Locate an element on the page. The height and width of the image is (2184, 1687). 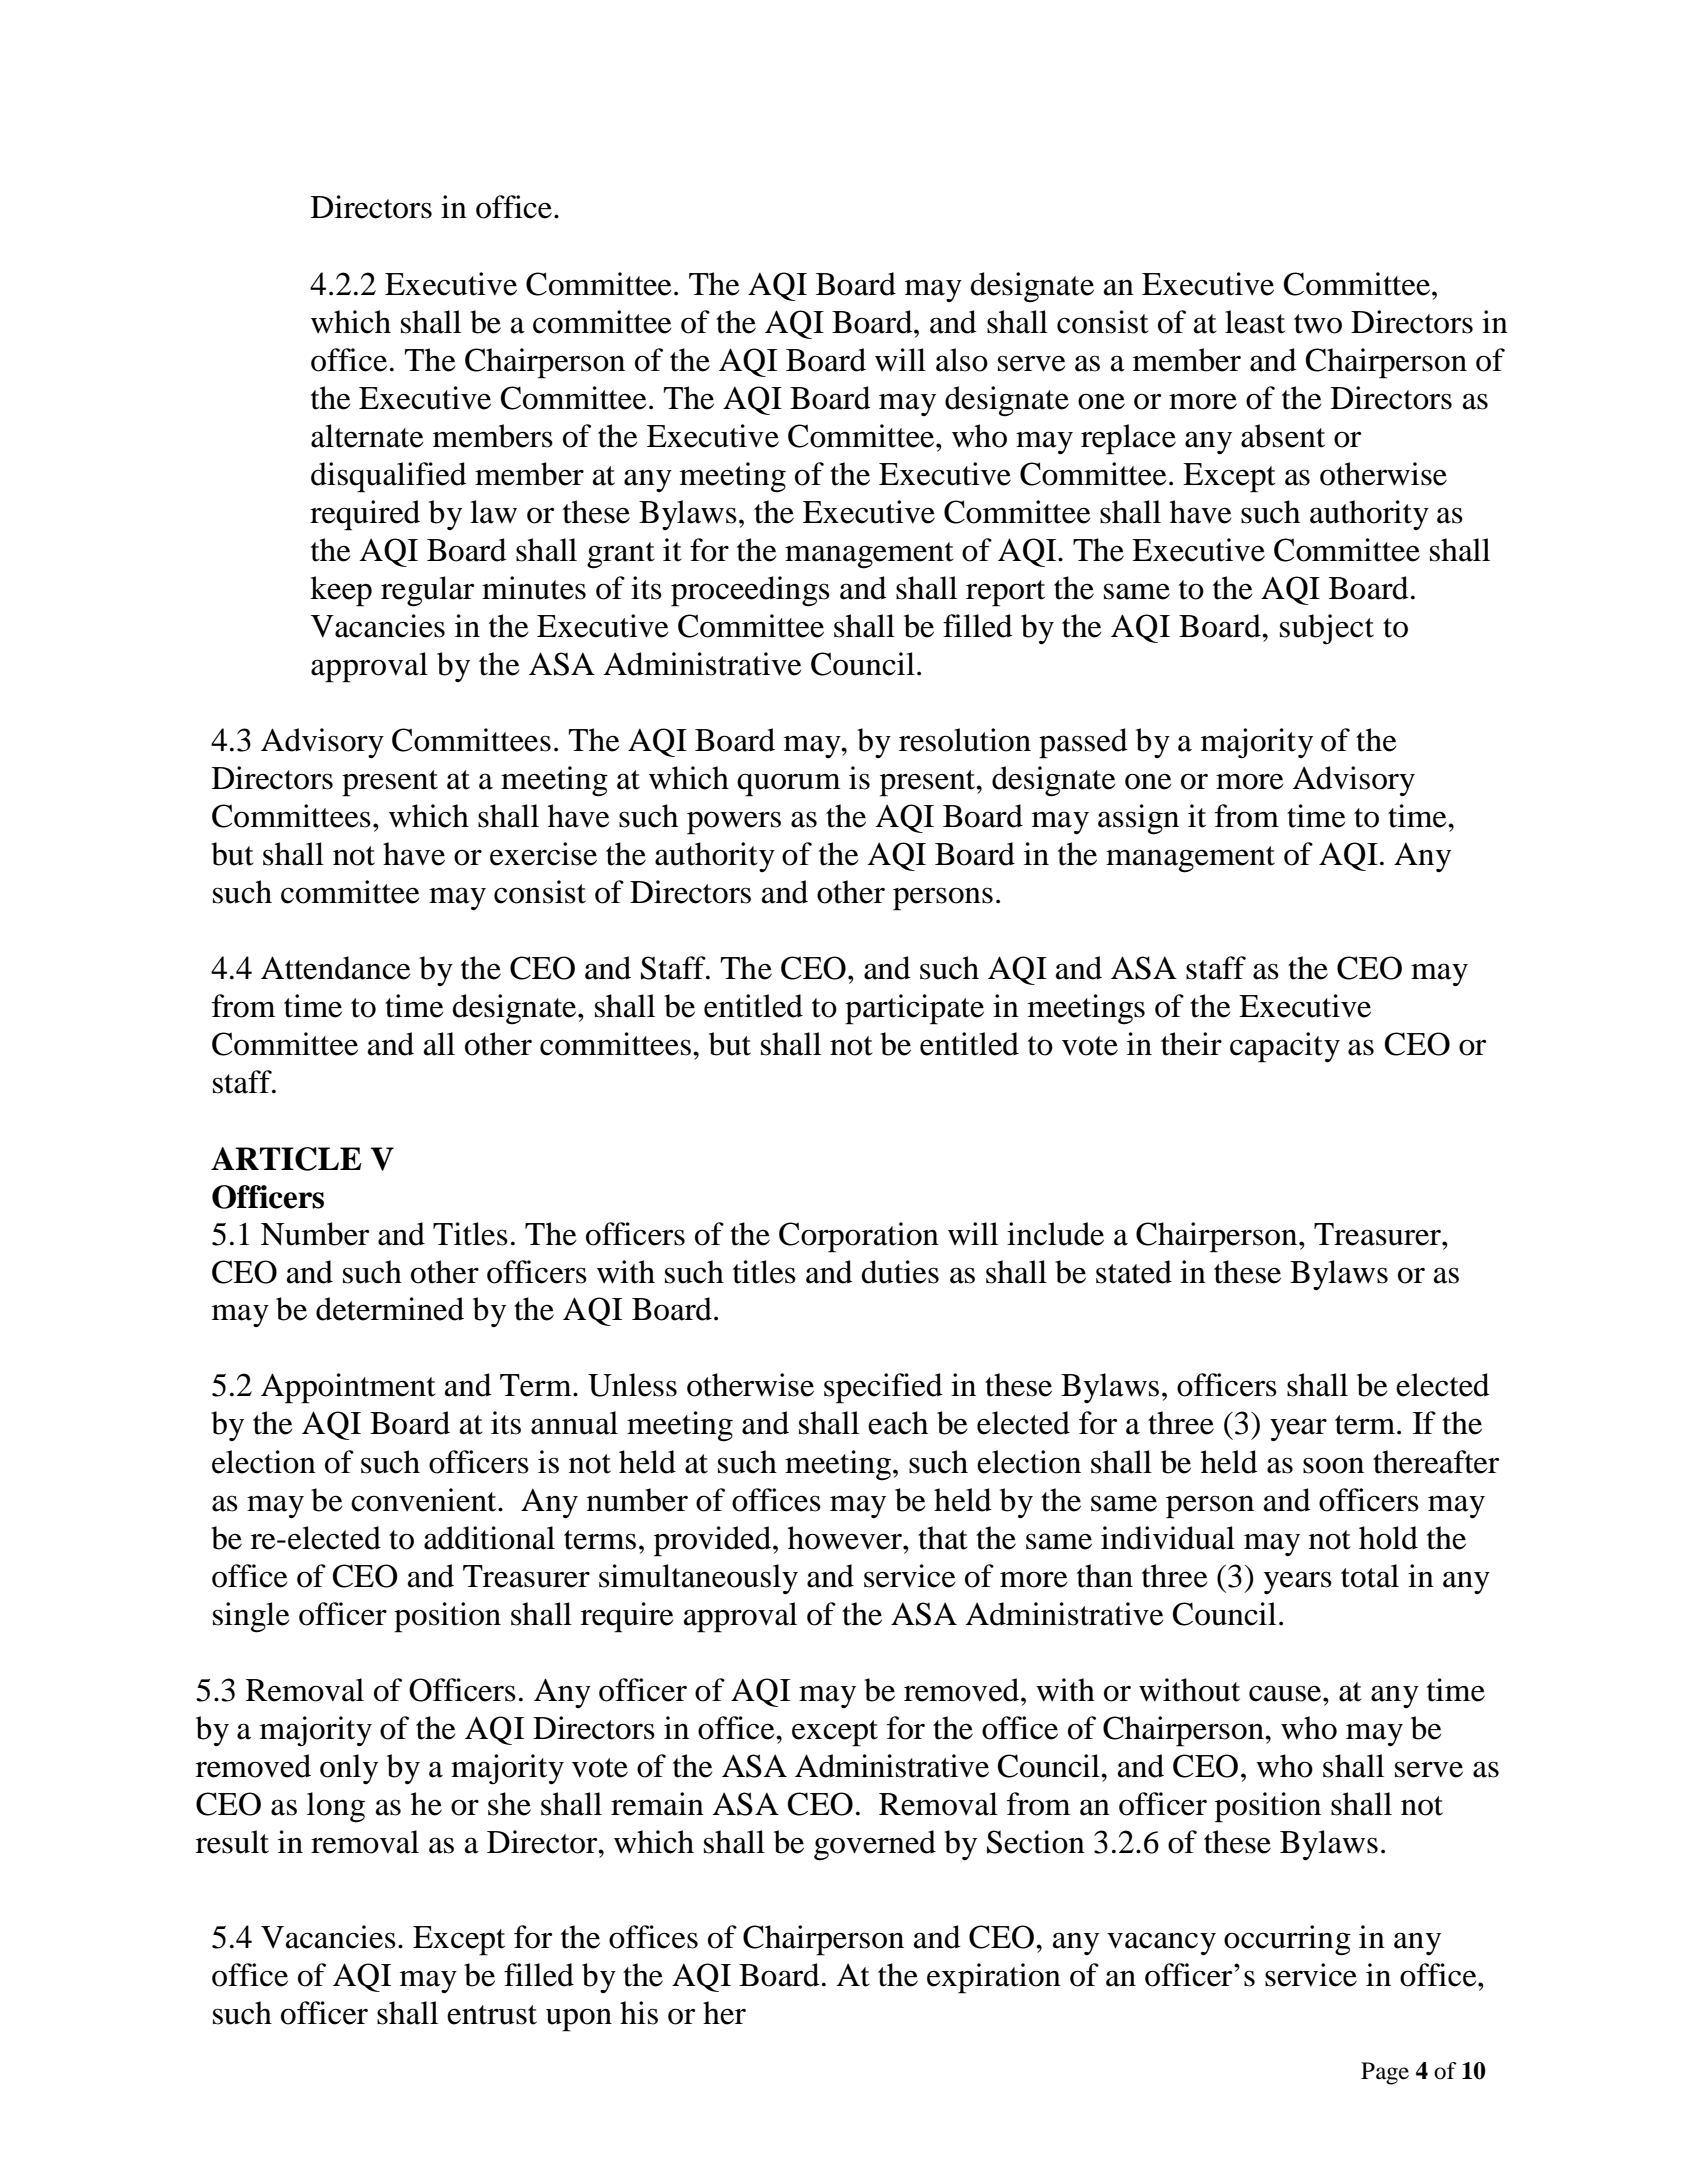
Corporation is located at coordinates (859, 1237).
